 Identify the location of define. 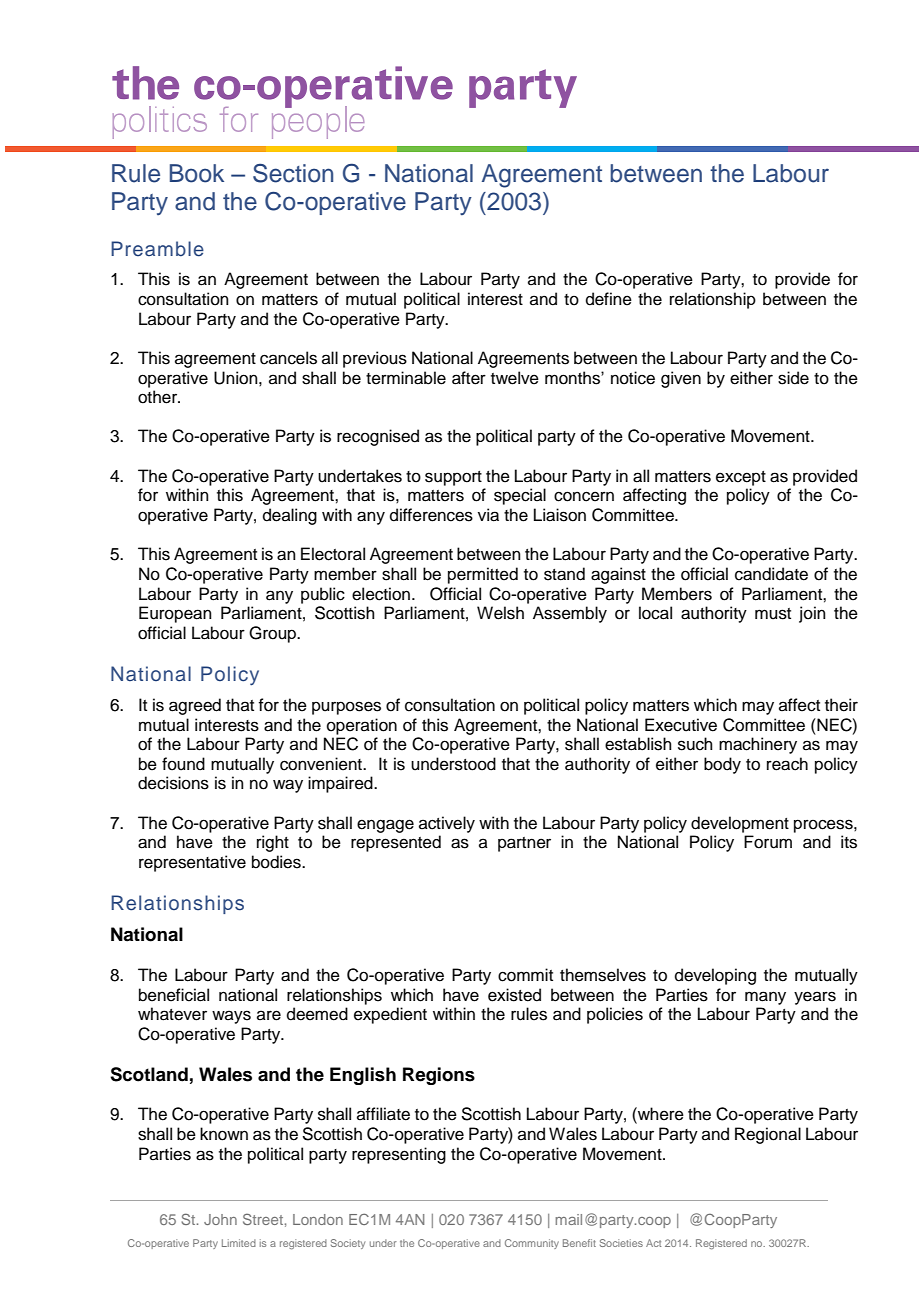
(609, 299).
